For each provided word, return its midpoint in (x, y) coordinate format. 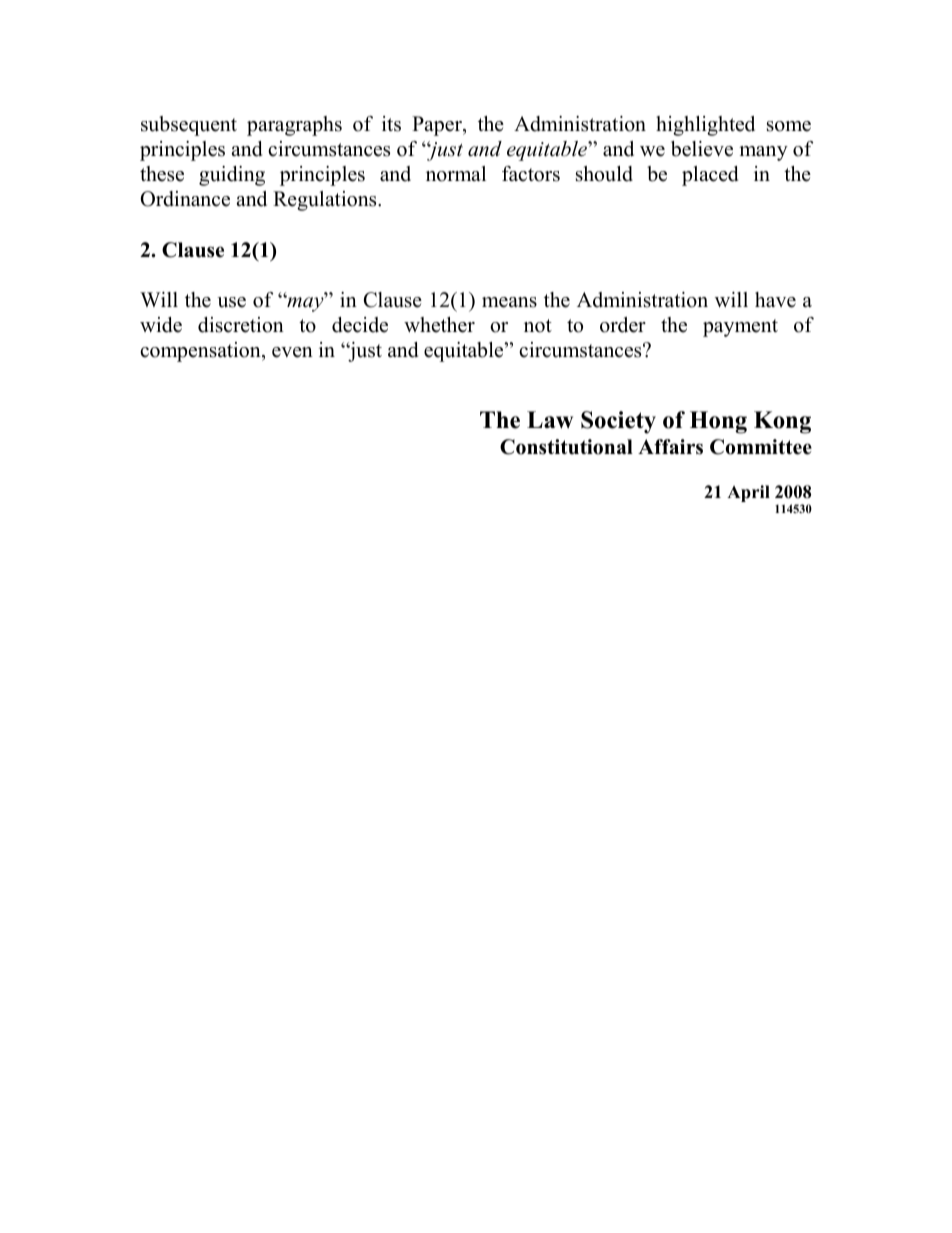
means (509, 302)
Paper (438, 126)
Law (550, 420)
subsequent (189, 126)
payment (740, 328)
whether (439, 325)
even (292, 352)
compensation (201, 352)
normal (456, 174)
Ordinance (185, 199)
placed (710, 176)
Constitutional (566, 447)
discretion (241, 325)
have (775, 300)
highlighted (705, 126)
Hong (718, 422)
